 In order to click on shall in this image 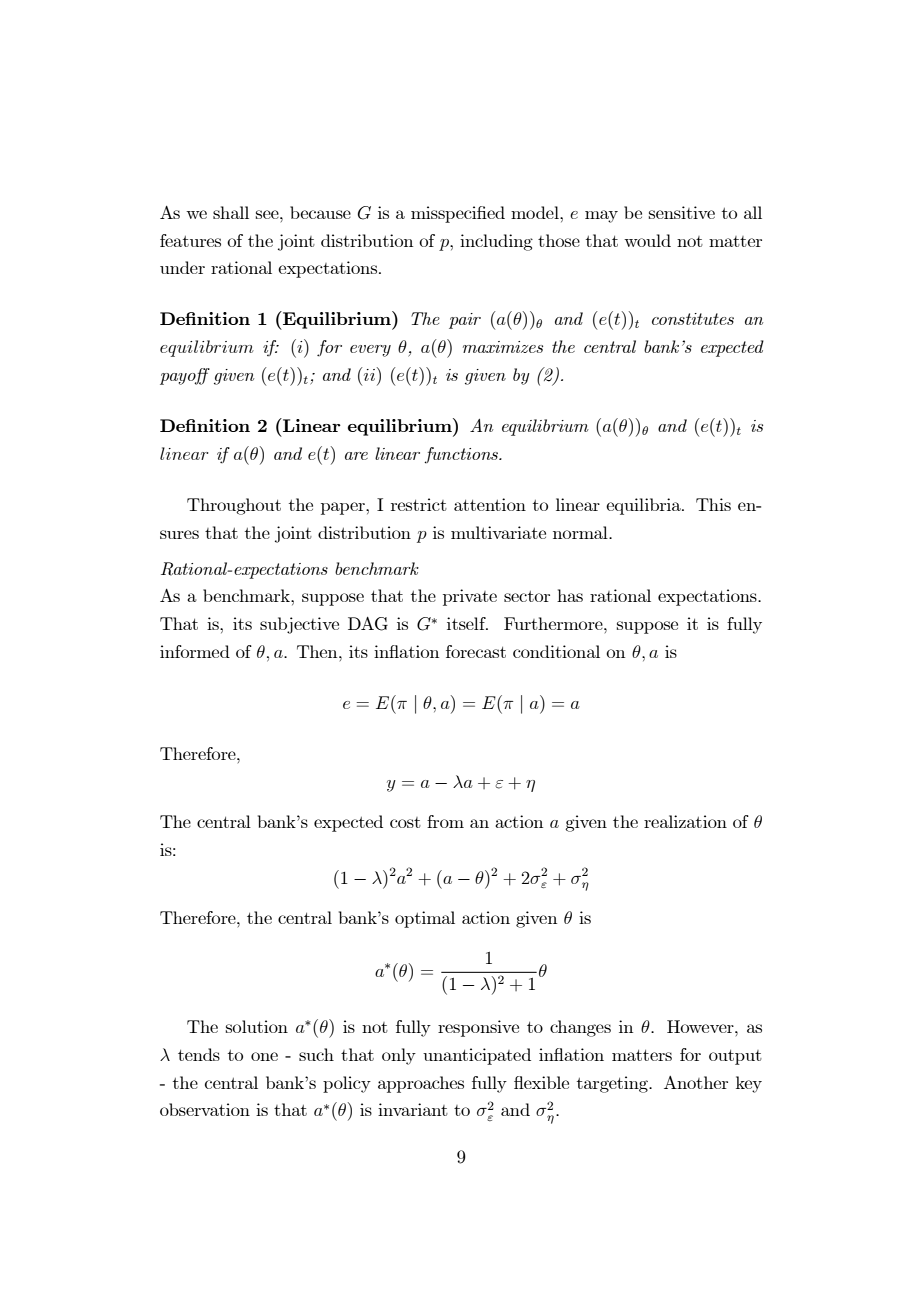, I will do `click(231, 212)`.
